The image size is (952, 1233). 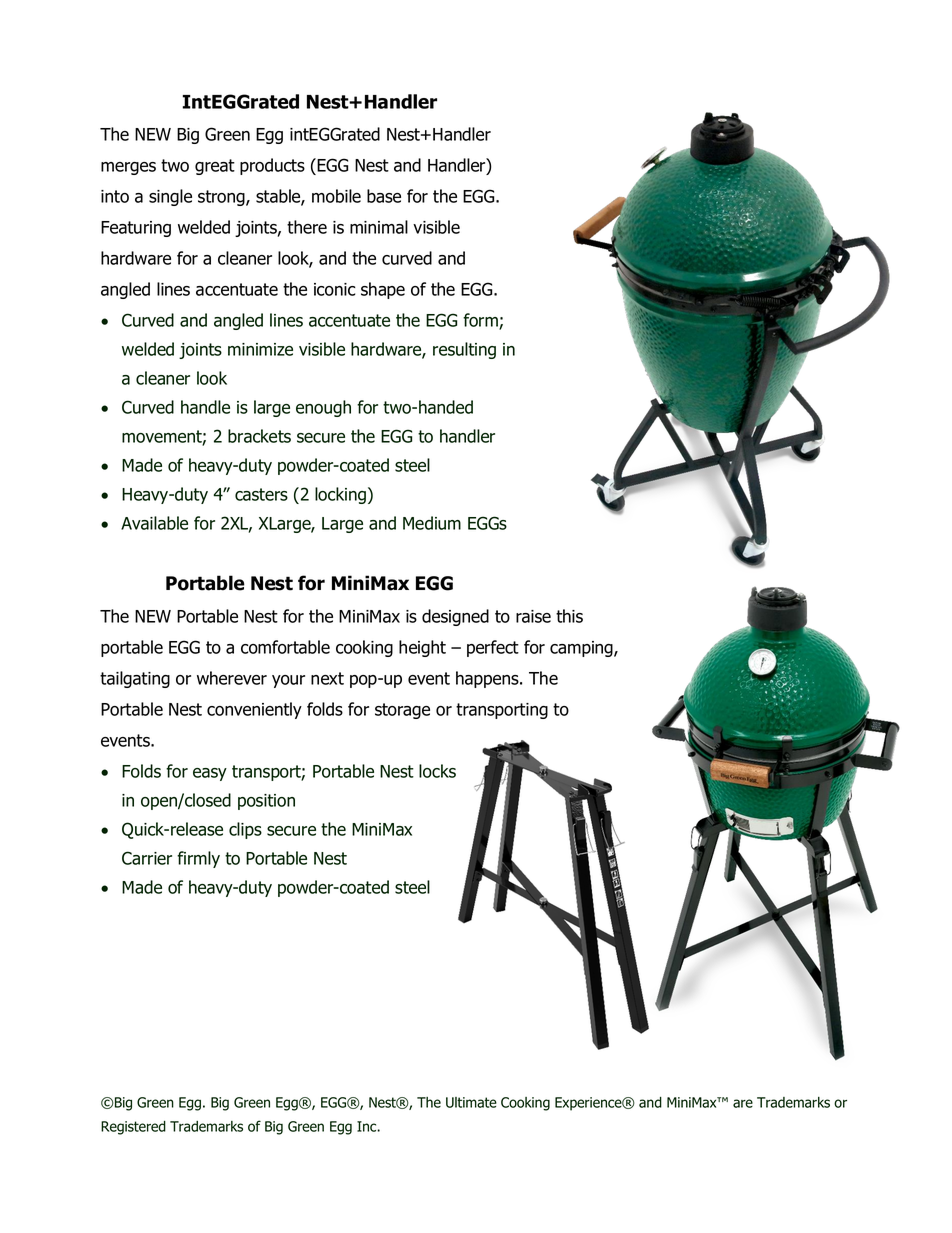 I want to click on Registered, so click(x=133, y=1128).
